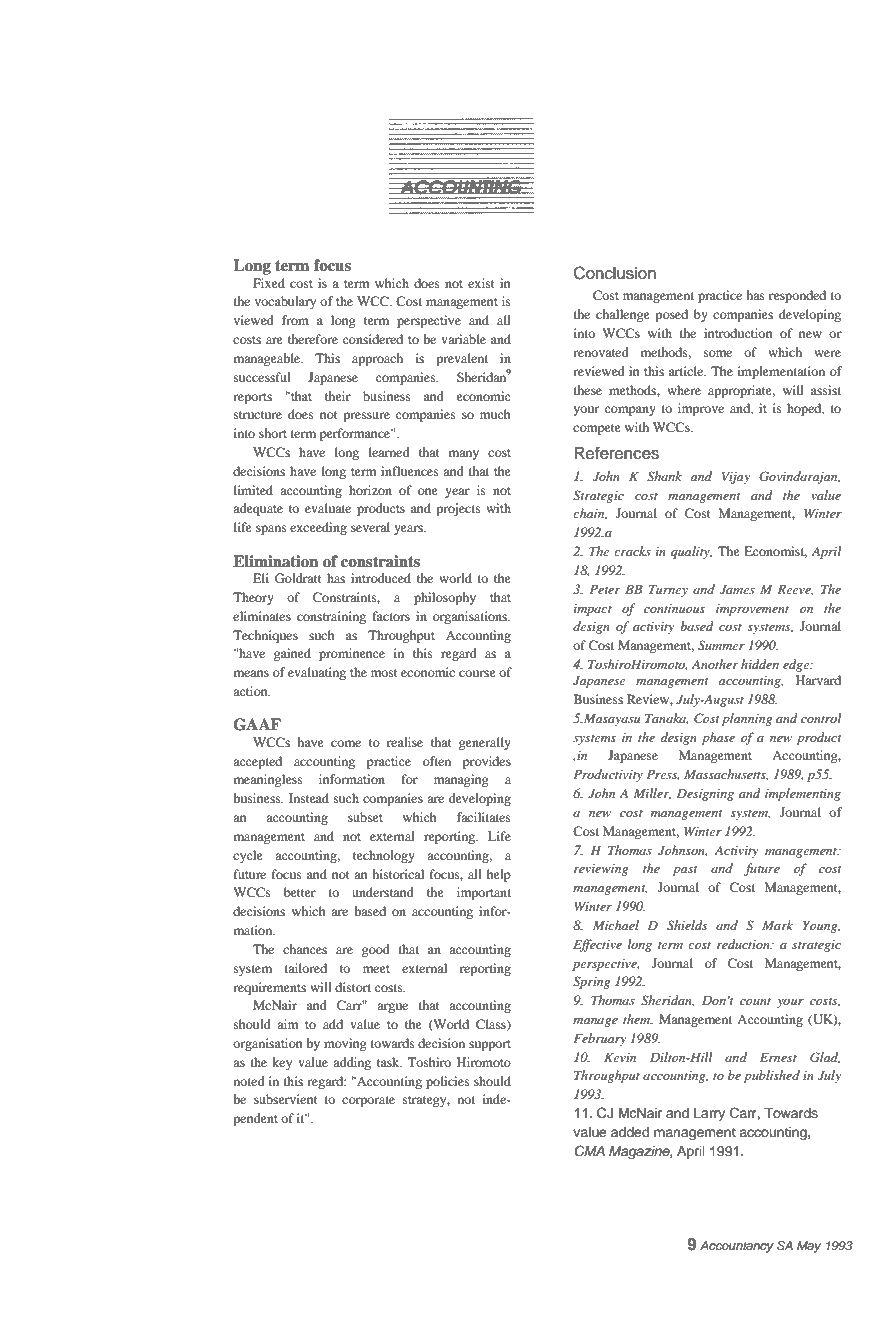 The image size is (896, 1340). I want to click on exist, so click(481, 283).
